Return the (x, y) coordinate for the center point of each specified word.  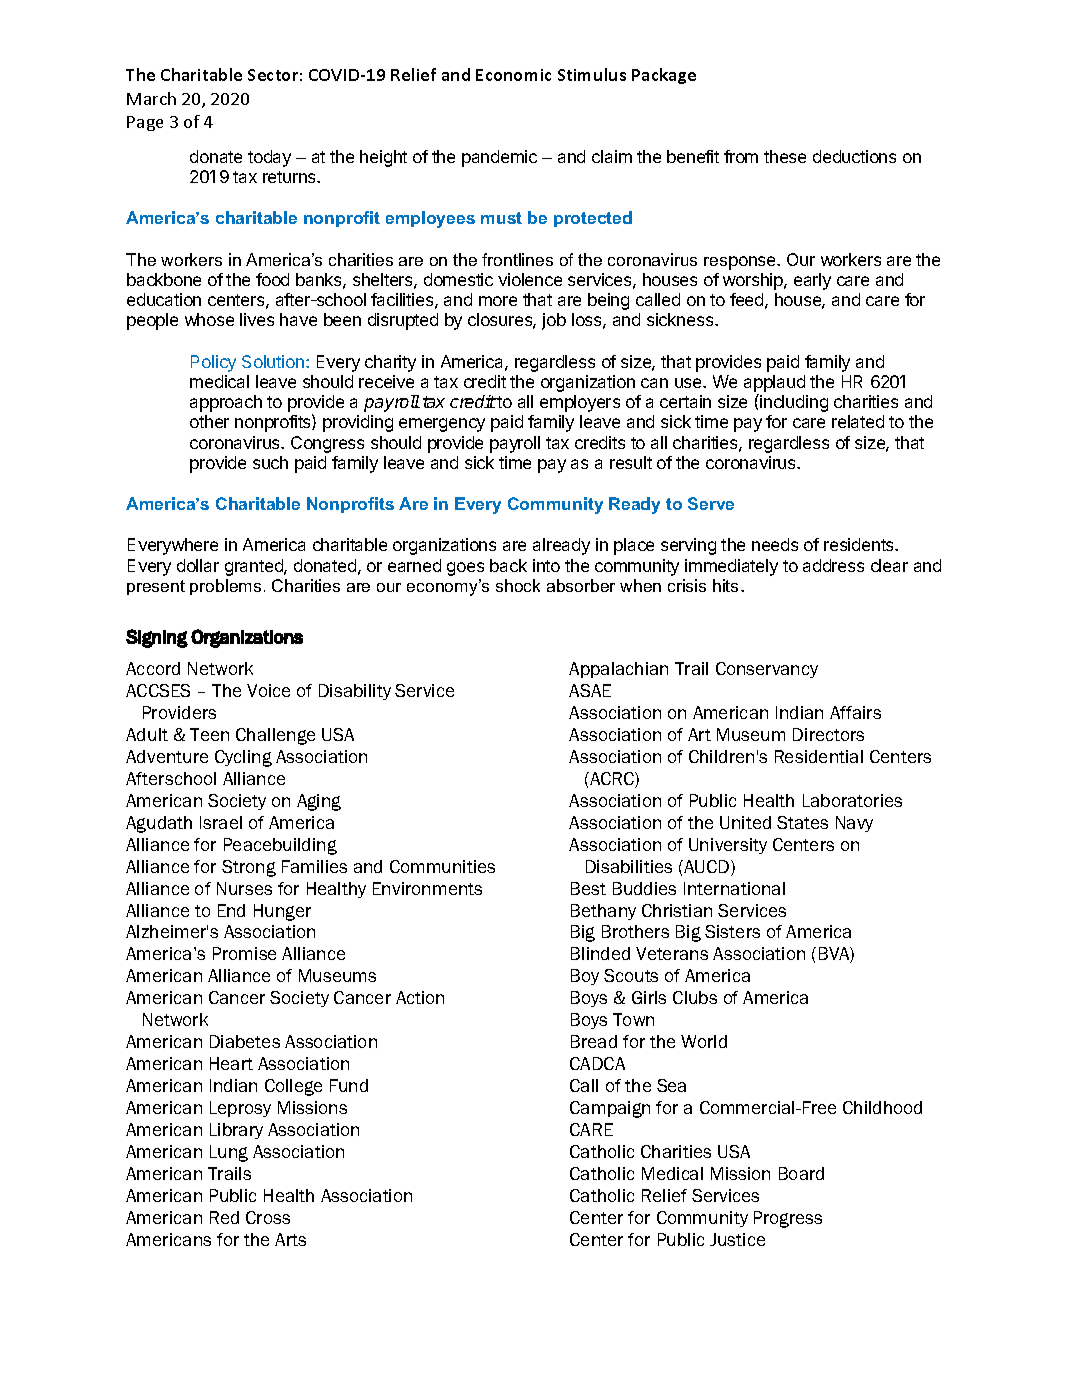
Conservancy (767, 670)
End (231, 910)
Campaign (610, 1109)
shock (518, 585)
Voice (268, 690)
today (269, 158)
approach (226, 403)
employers (580, 403)
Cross (268, 1217)
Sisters (732, 931)
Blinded (600, 953)
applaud (774, 383)
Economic (513, 75)
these (785, 156)
